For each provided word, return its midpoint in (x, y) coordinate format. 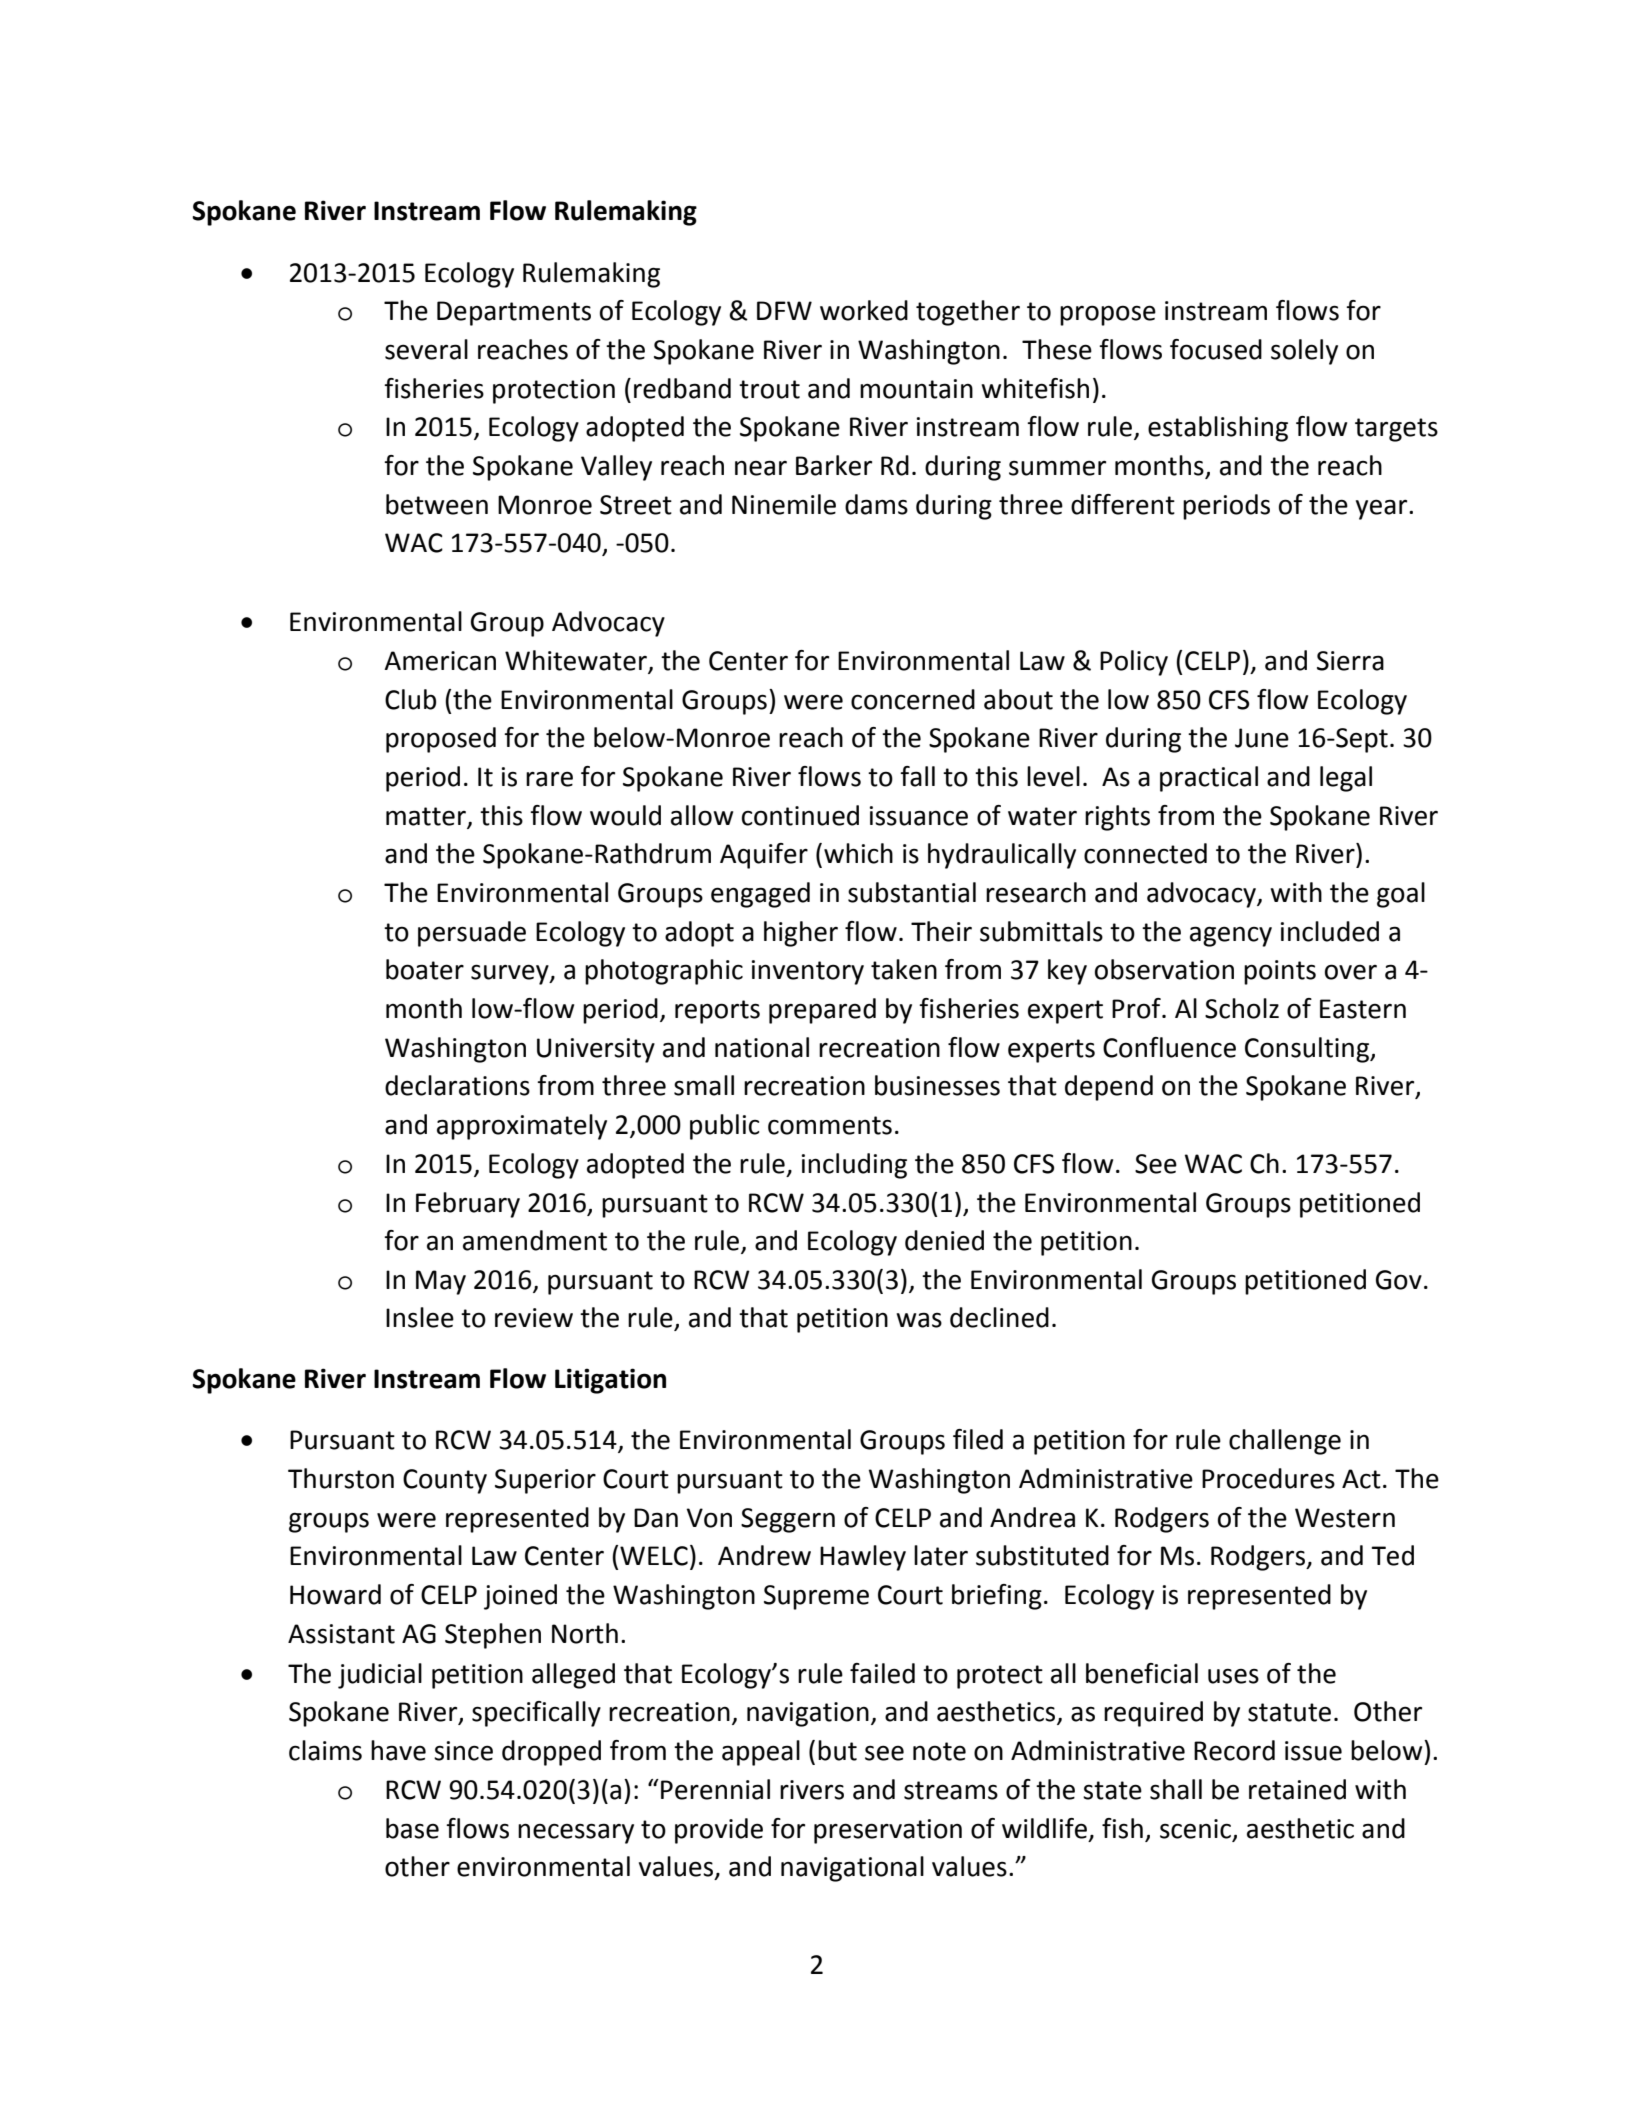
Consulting (1308, 1050)
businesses (937, 1085)
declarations (457, 1085)
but (837, 1750)
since (463, 1751)
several (426, 349)
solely (1304, 352)
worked (864, 310)
